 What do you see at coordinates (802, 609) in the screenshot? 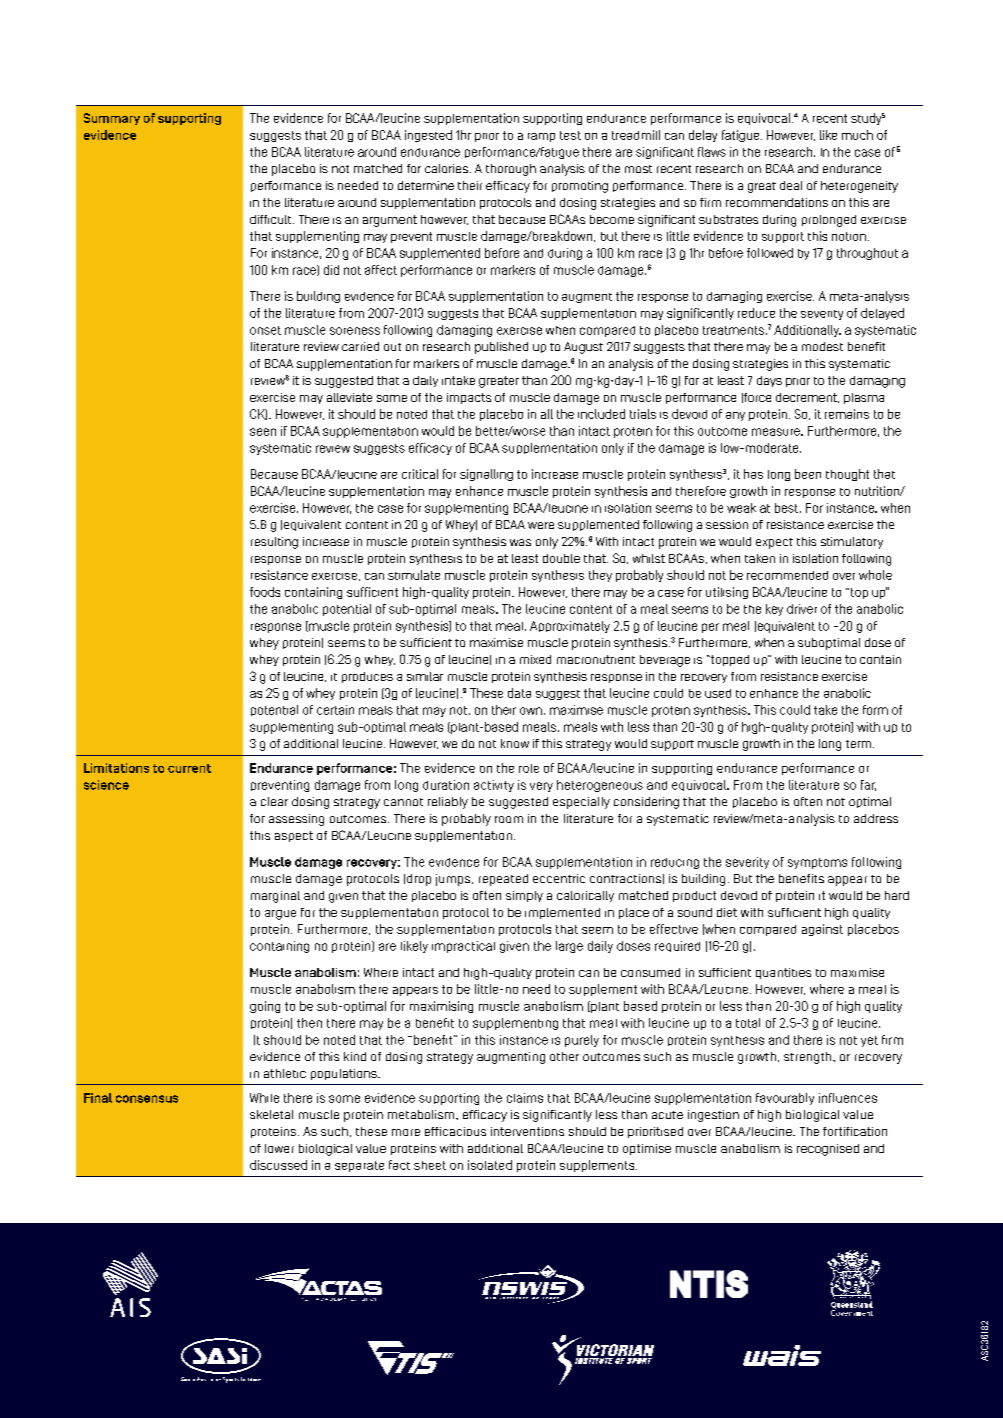
I see `driver` at bounding box center [802, 609].
